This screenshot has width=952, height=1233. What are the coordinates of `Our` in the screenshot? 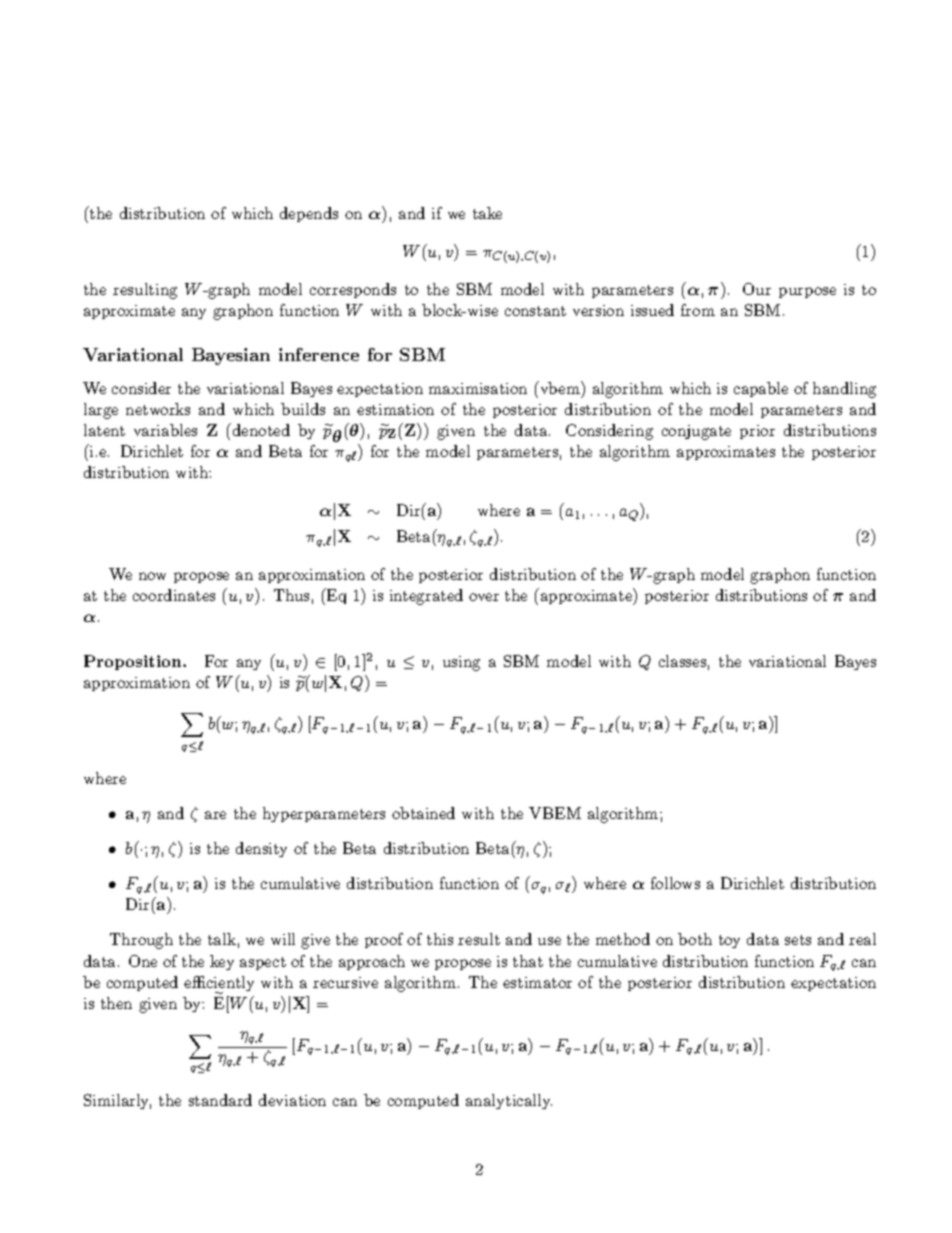 It's located at (757, 289).
